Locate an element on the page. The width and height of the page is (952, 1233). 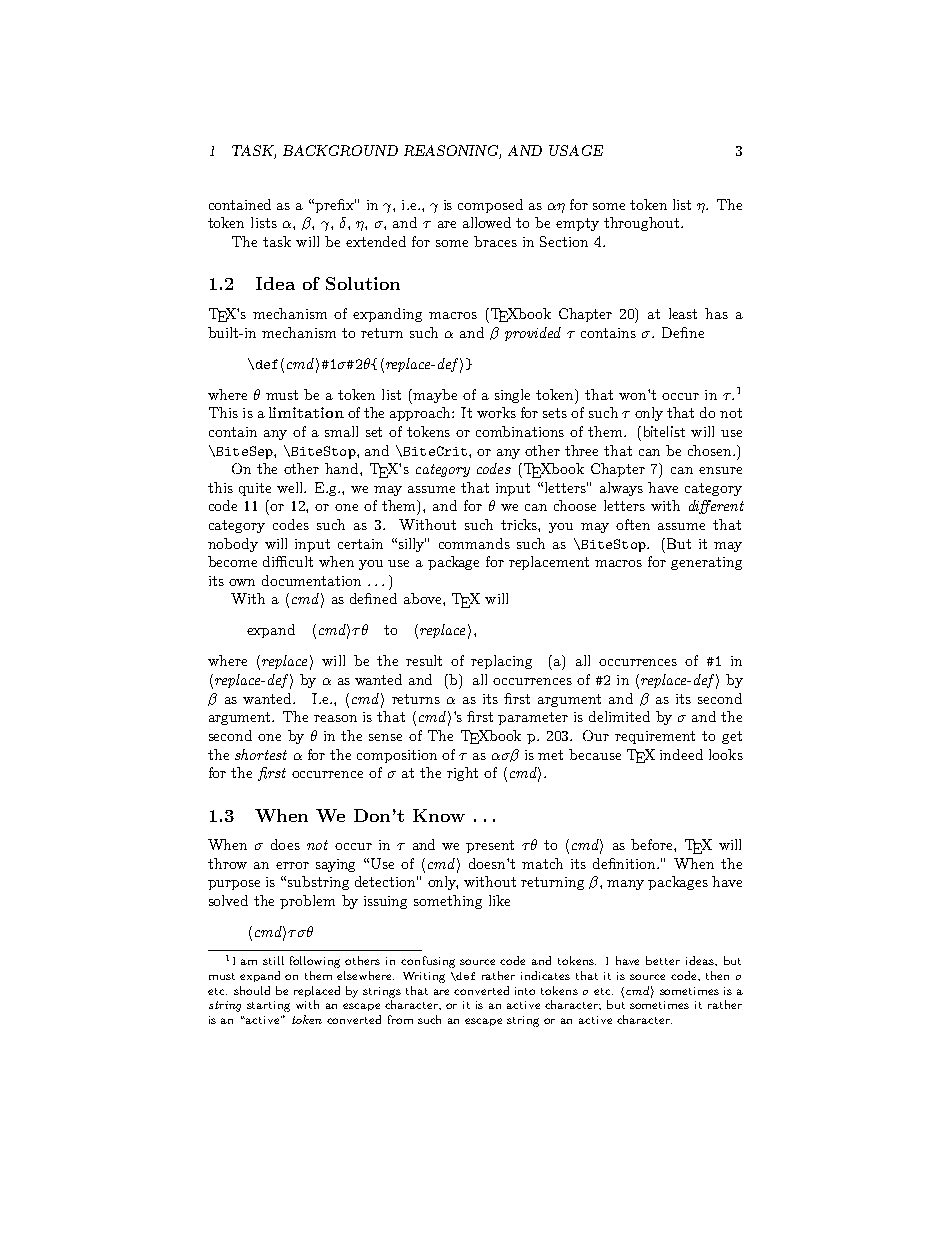
combinations is located at coordinates (520, 431).
